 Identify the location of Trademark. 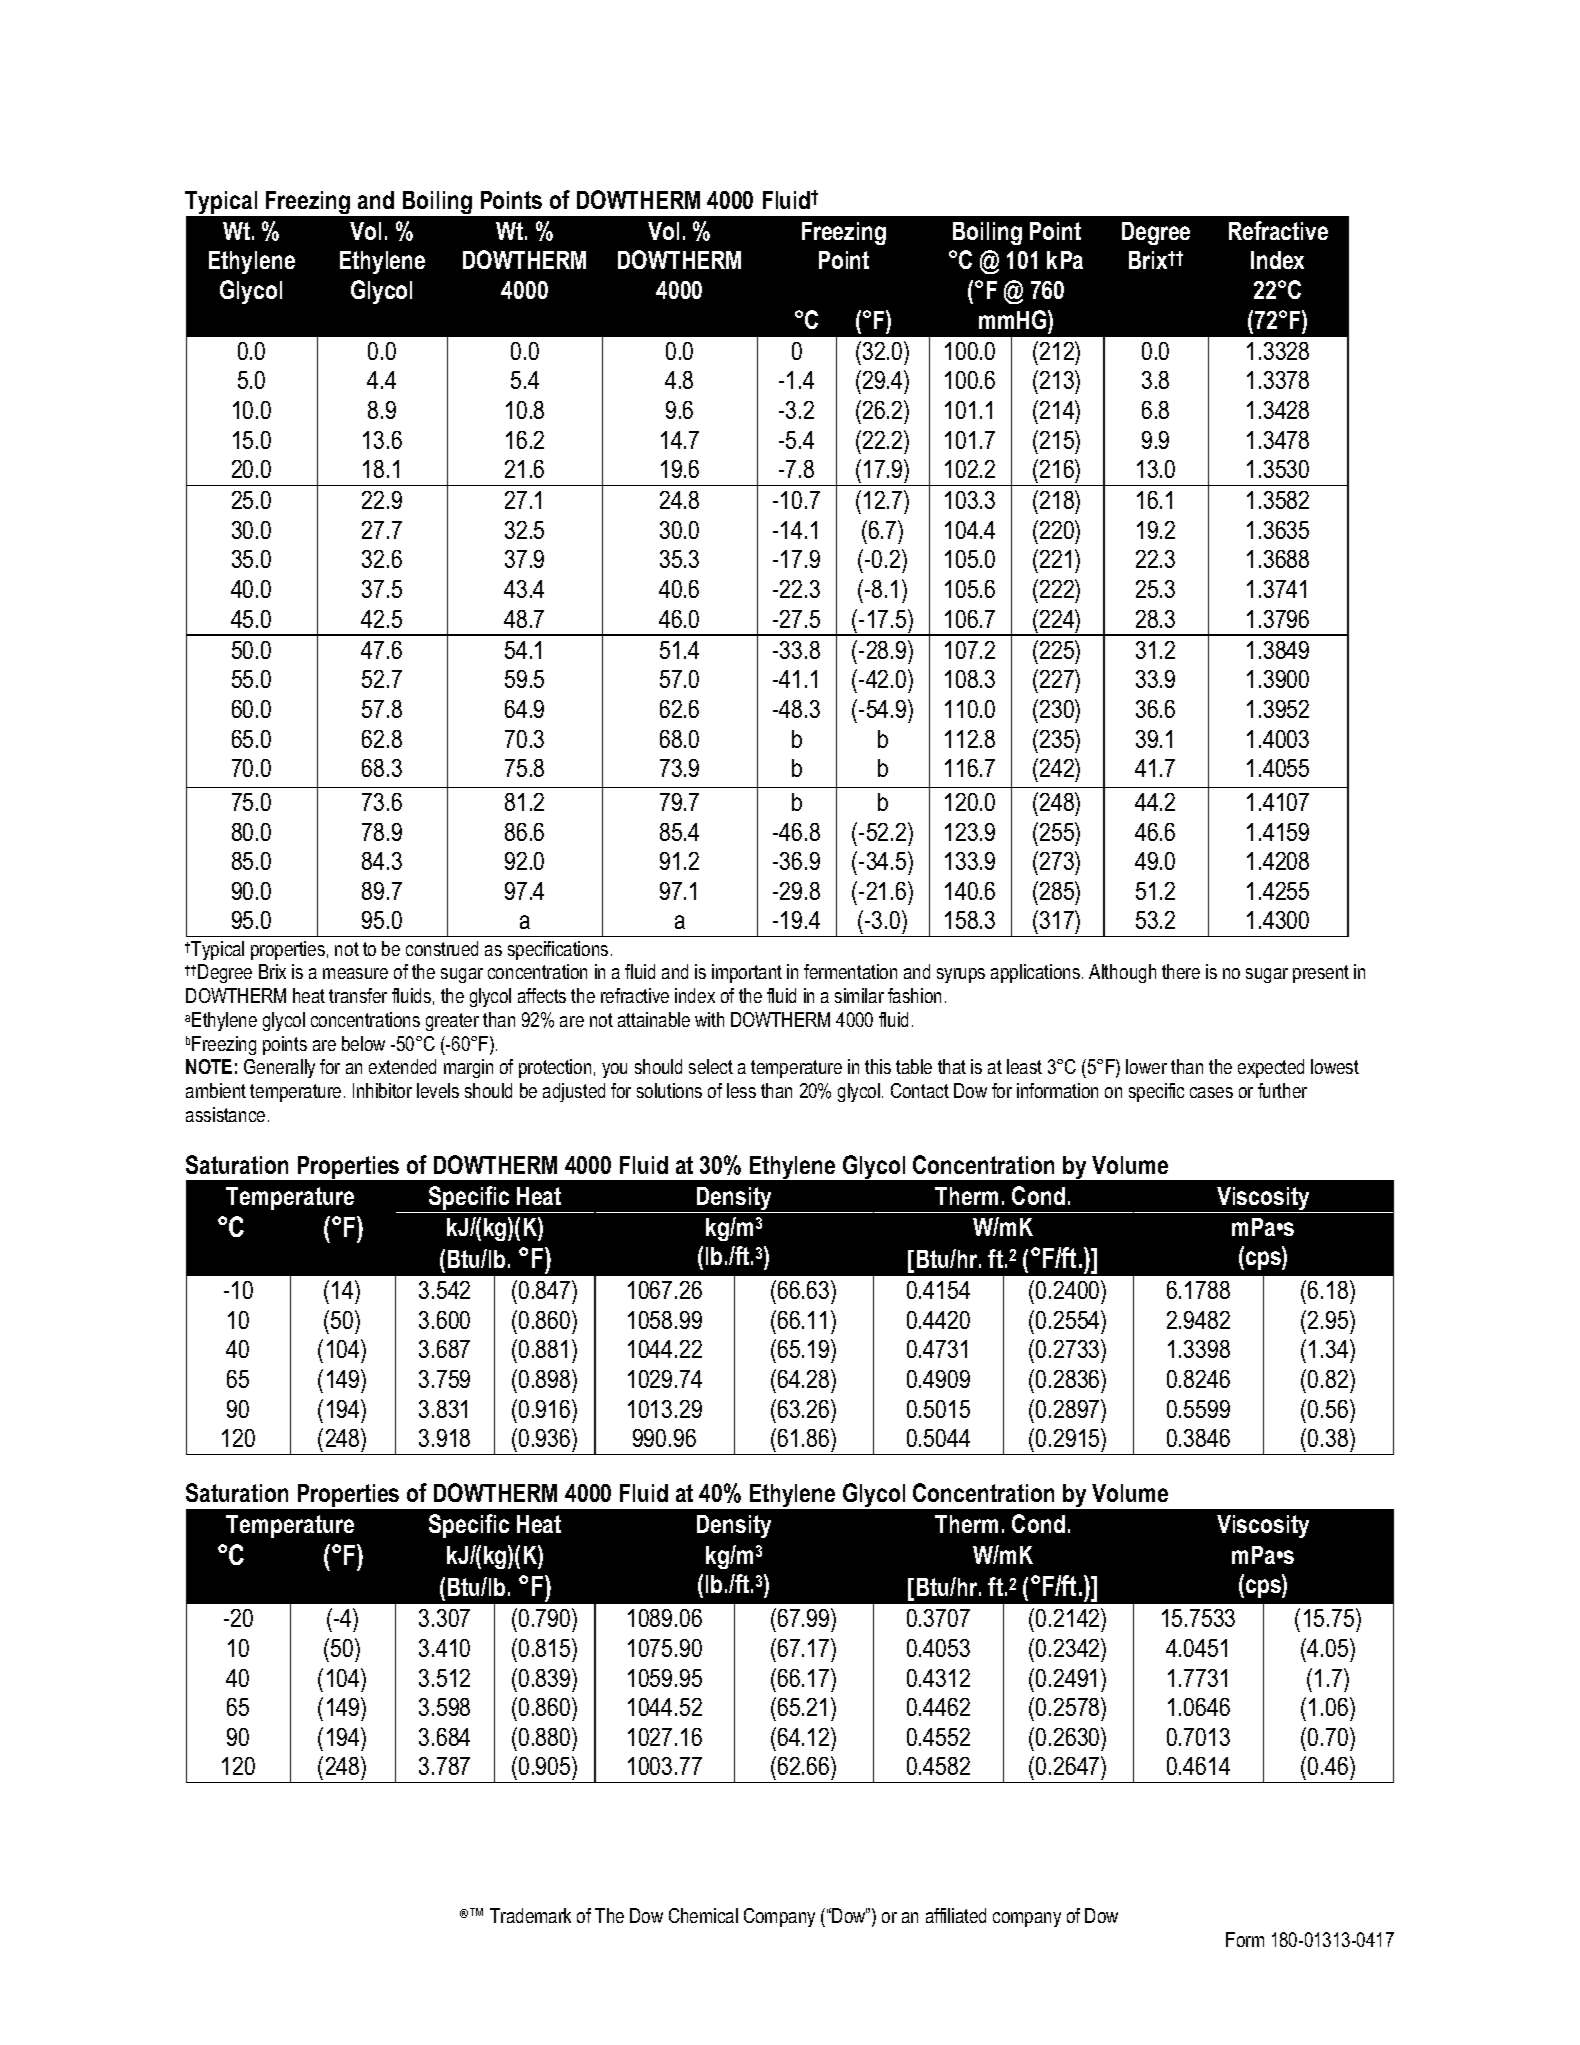
(530, 1915).
